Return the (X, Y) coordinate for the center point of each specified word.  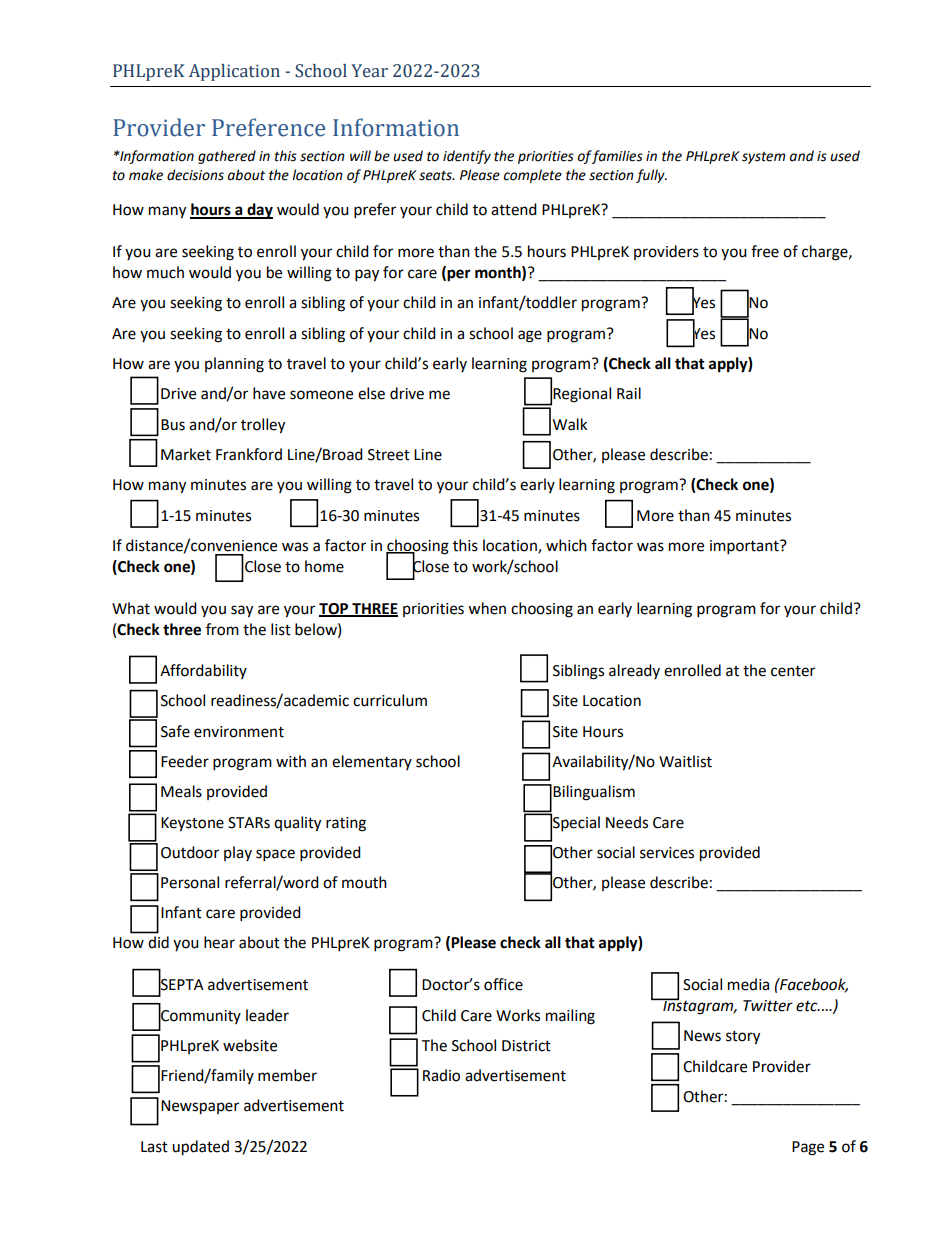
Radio (441, 1075)
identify (467, 157)
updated (200, 1148)
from (222, 629)
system (764, 158)
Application (234, 72)
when (487, 608)
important (745, 547)
